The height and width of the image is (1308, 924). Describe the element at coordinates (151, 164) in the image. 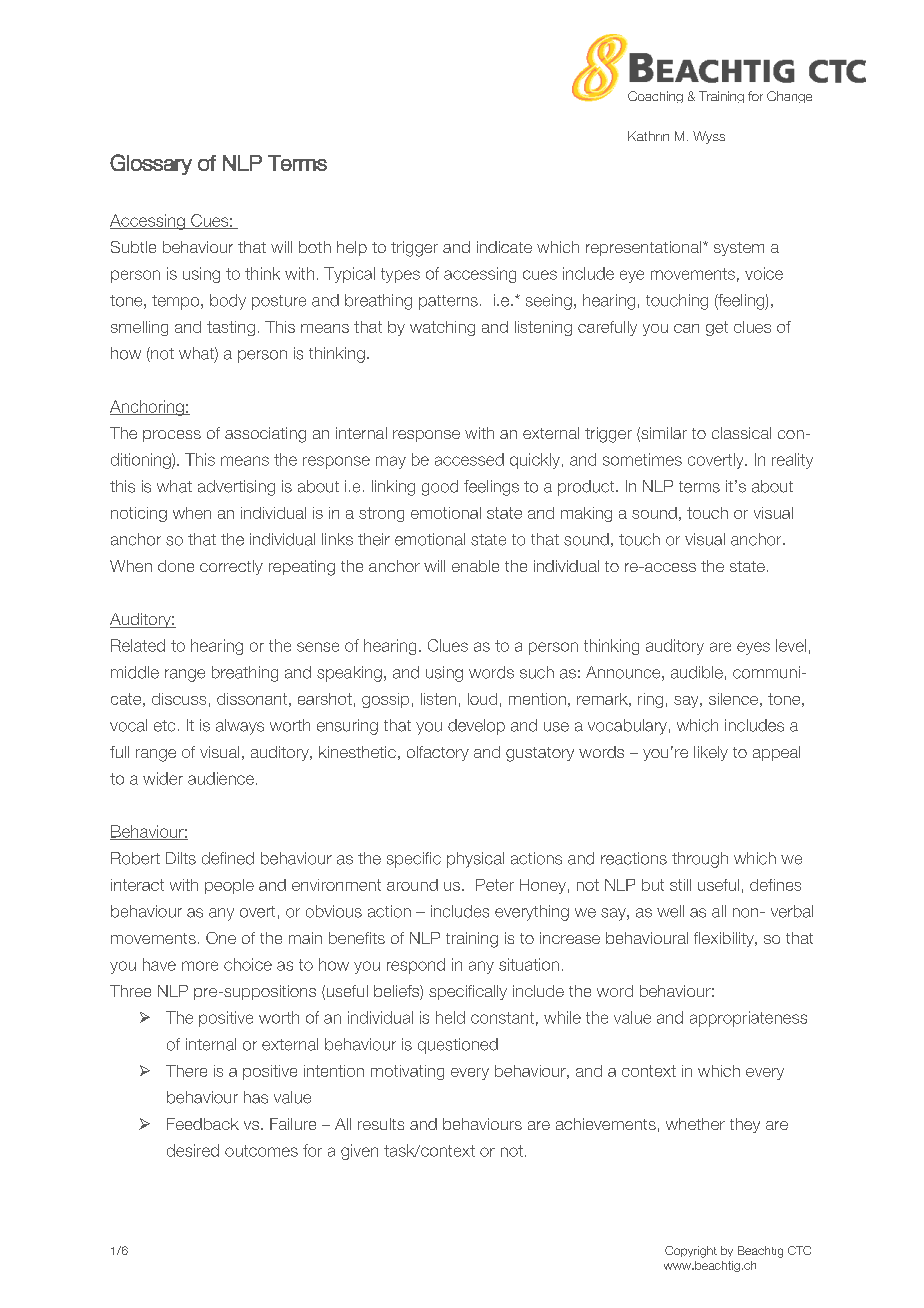

I see `Glossary` at that location.
